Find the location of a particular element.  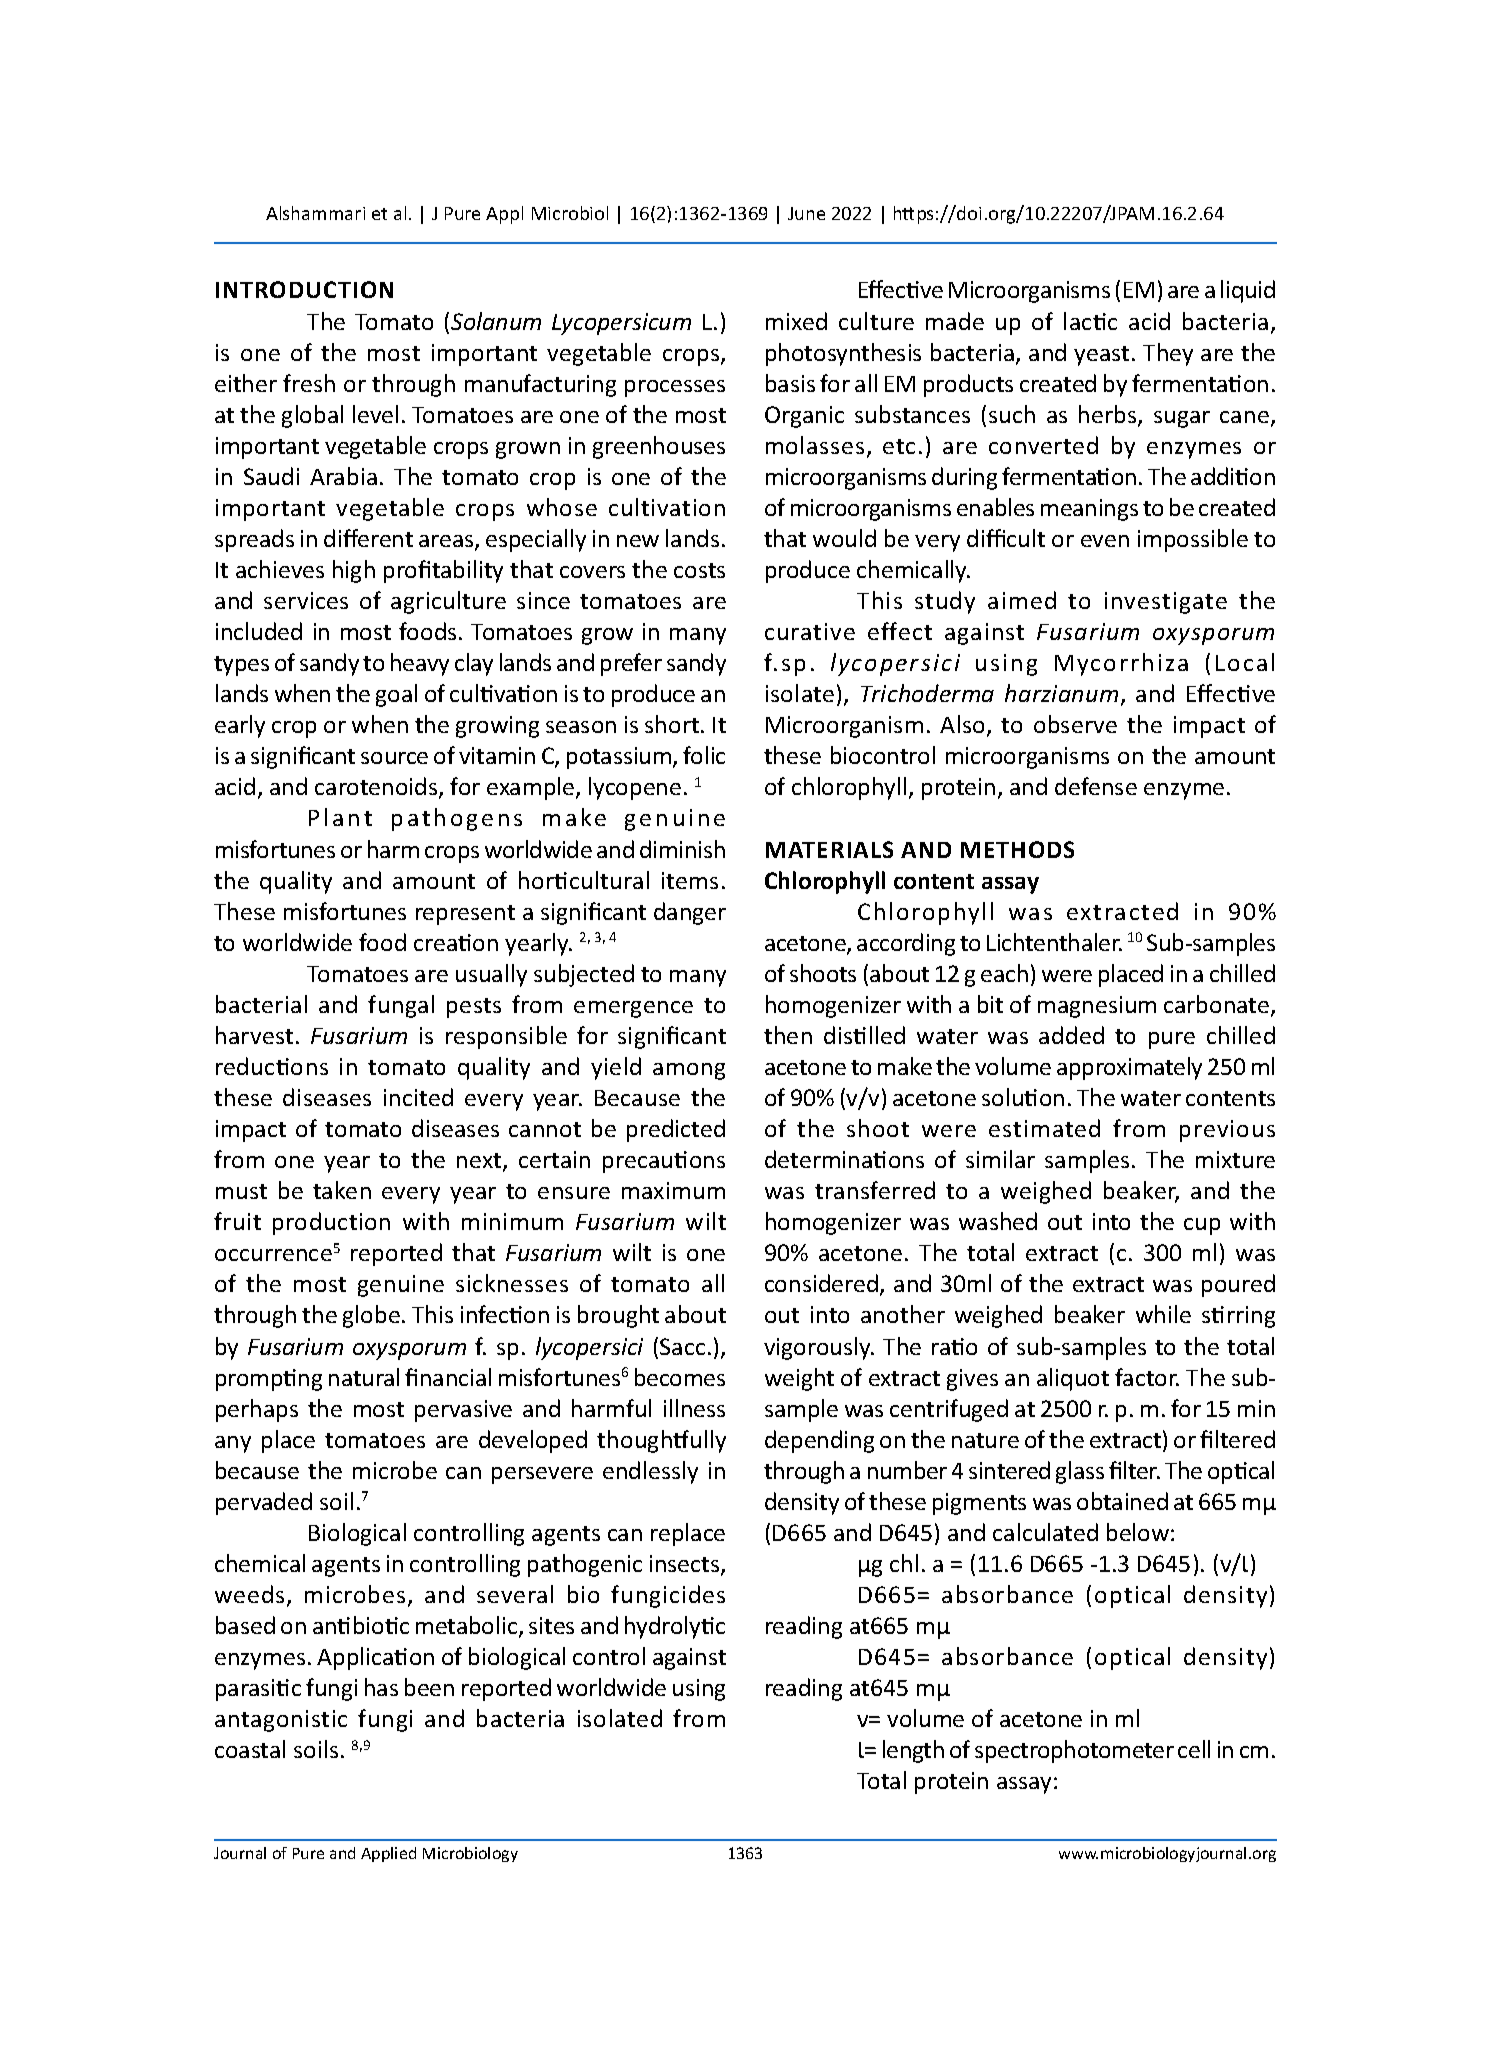

then is located at coordinates (788, 1035).
